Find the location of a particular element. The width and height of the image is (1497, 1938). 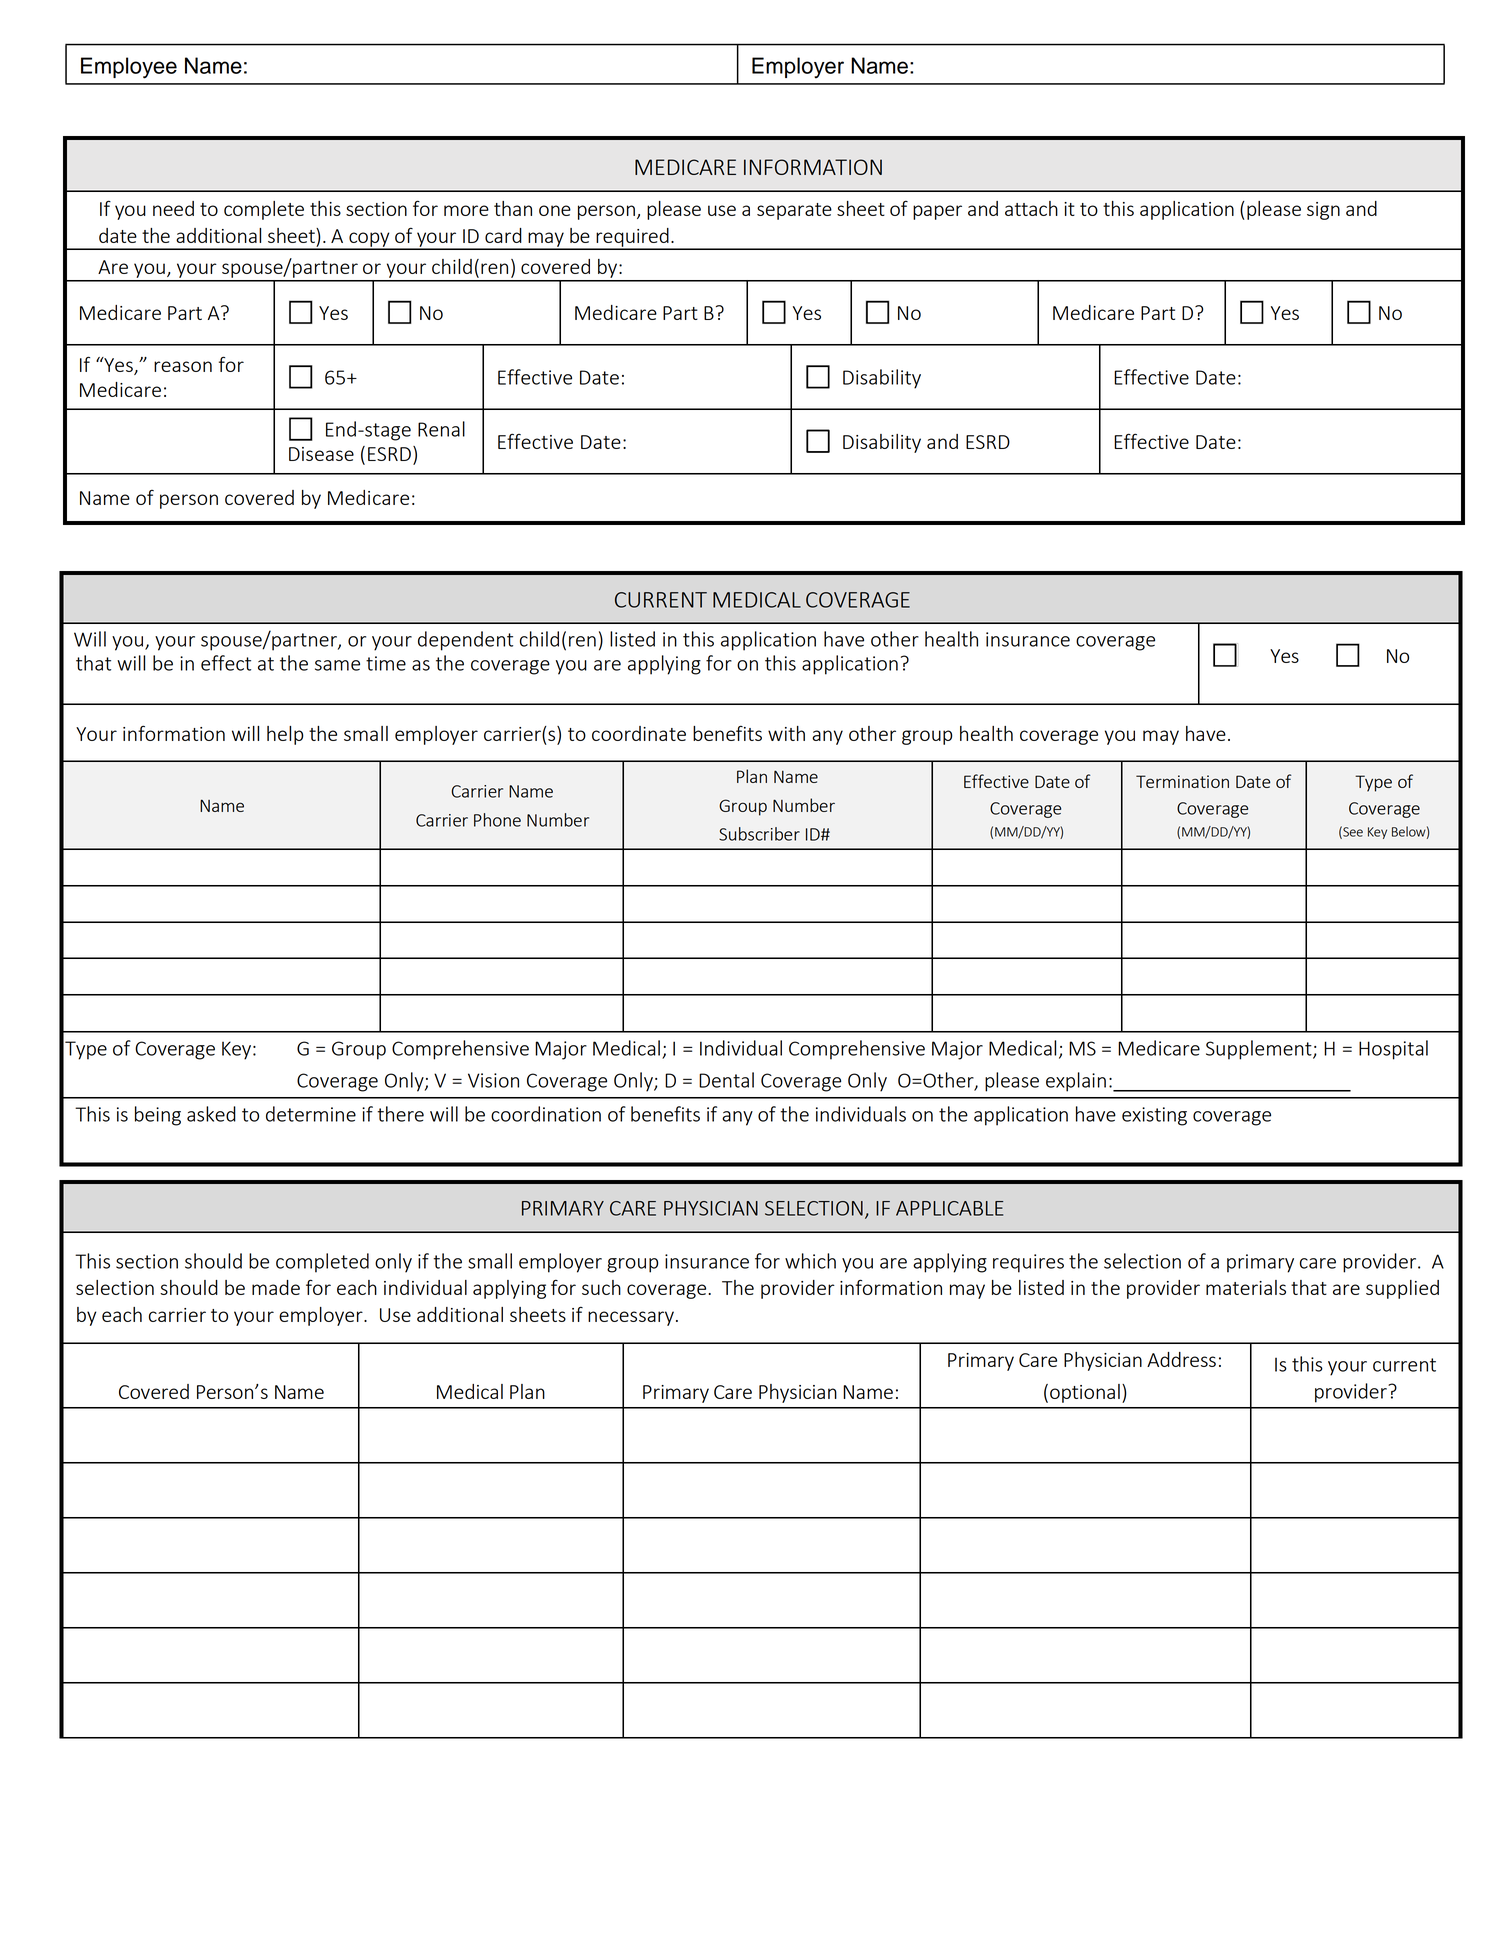

Termination is located at coordinates (1182, 781).
